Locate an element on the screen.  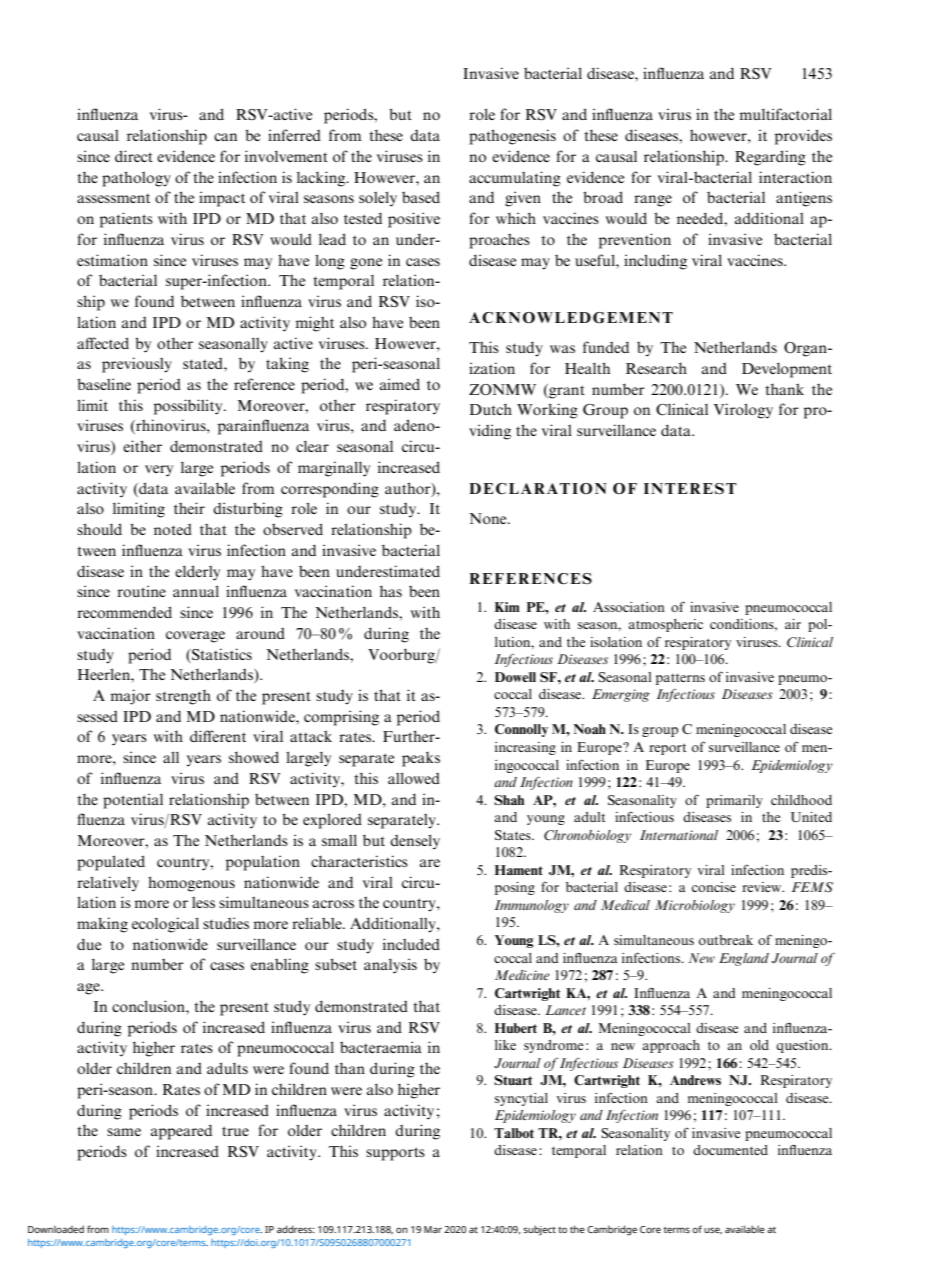
has is located at coordinates (391, 591).
